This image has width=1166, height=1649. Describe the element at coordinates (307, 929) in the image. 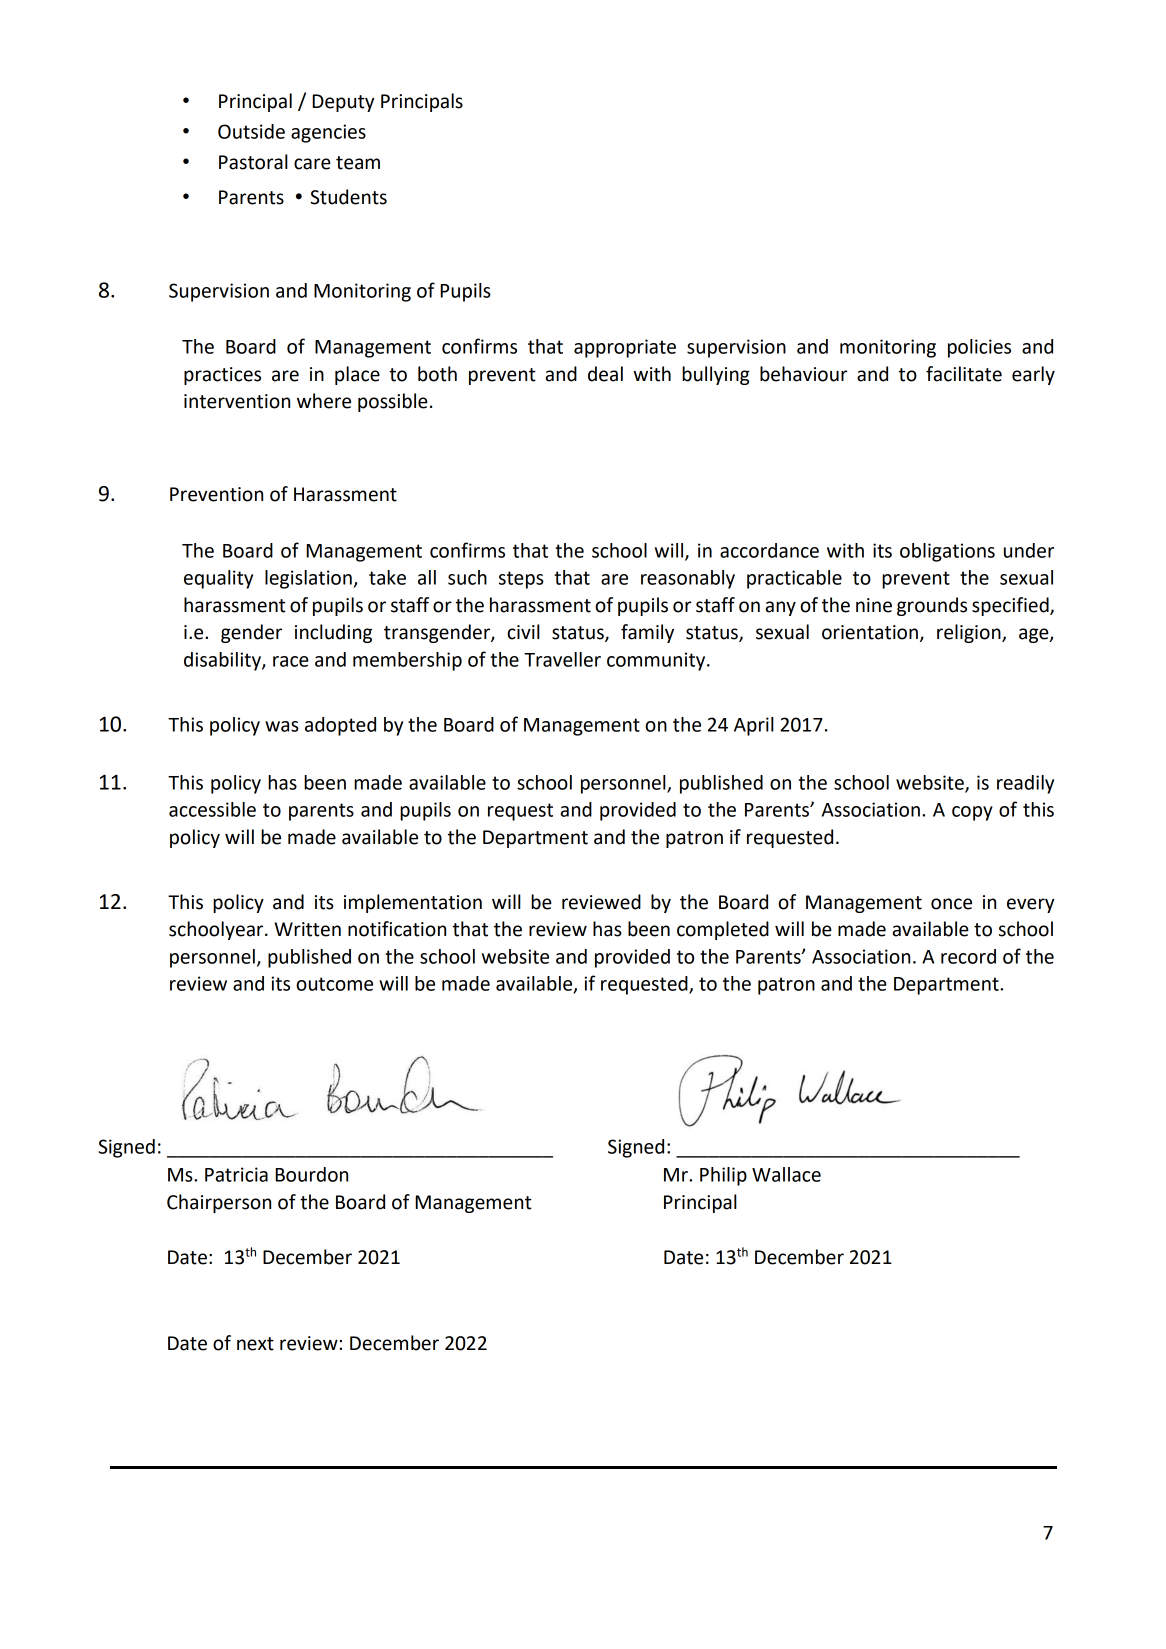

I see `Written` at that location.
